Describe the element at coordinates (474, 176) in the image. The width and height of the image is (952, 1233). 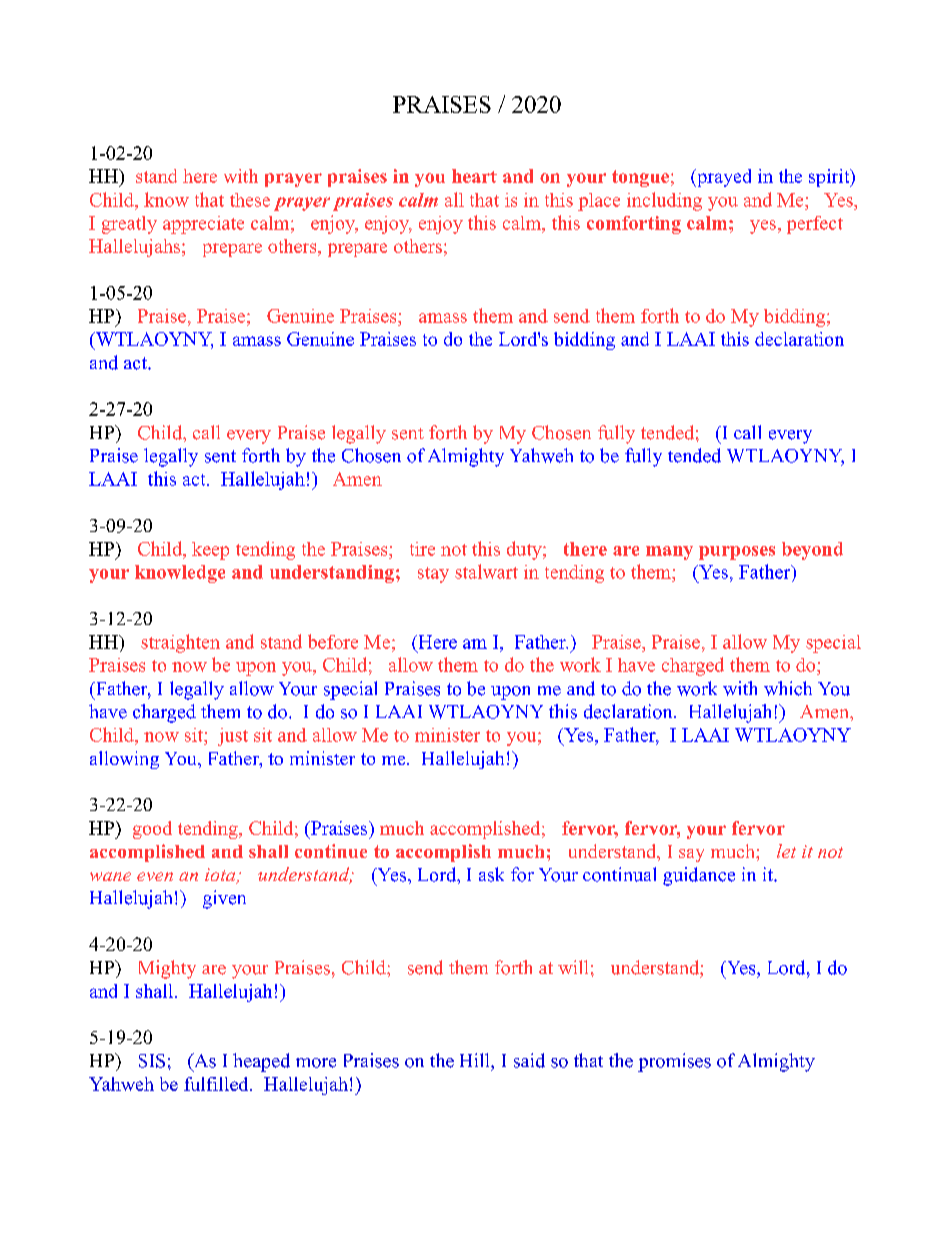
I see `heart` at that location.
